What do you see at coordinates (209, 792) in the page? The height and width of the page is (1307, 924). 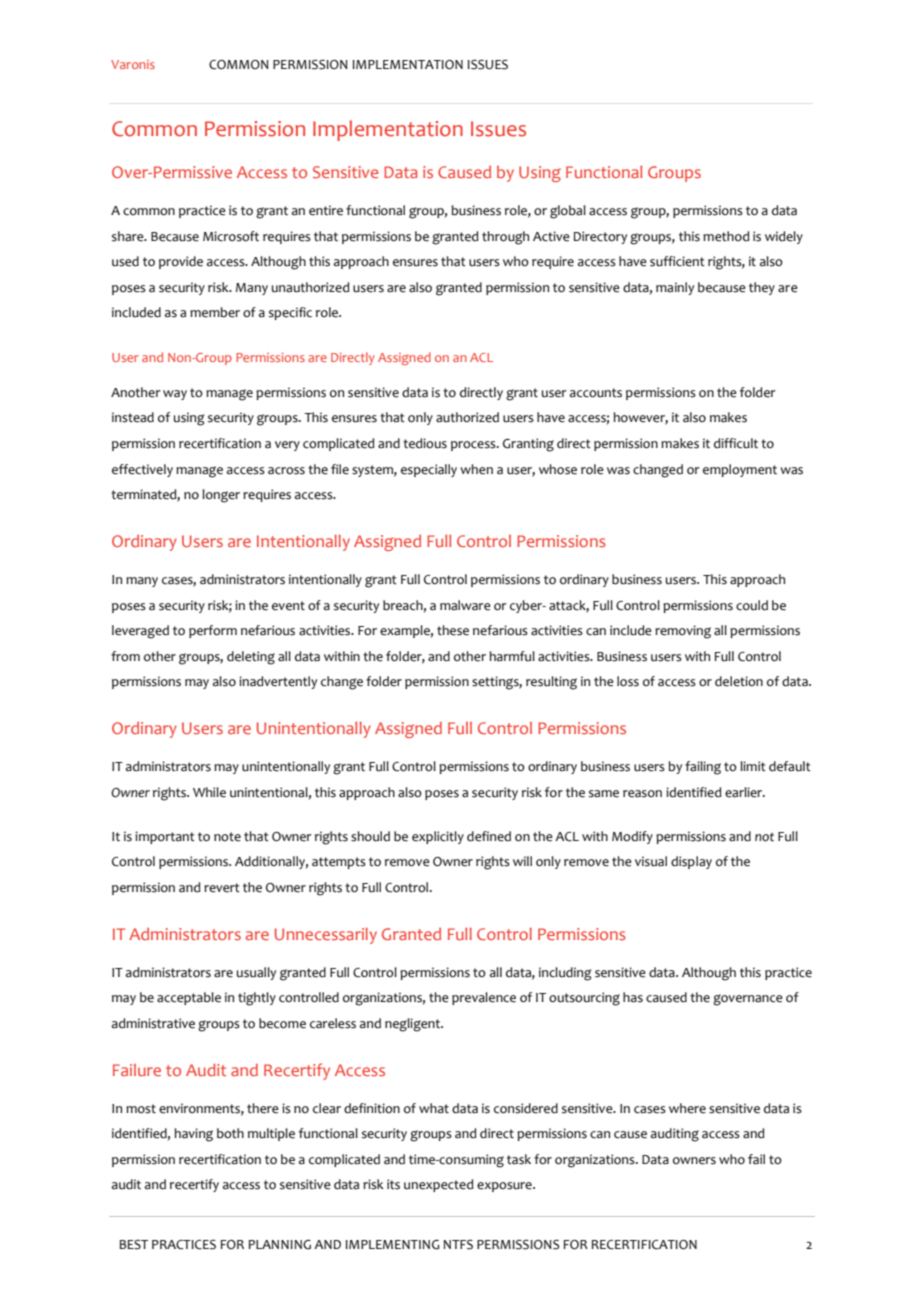 I see `While` at bounding box center [209, 792].
